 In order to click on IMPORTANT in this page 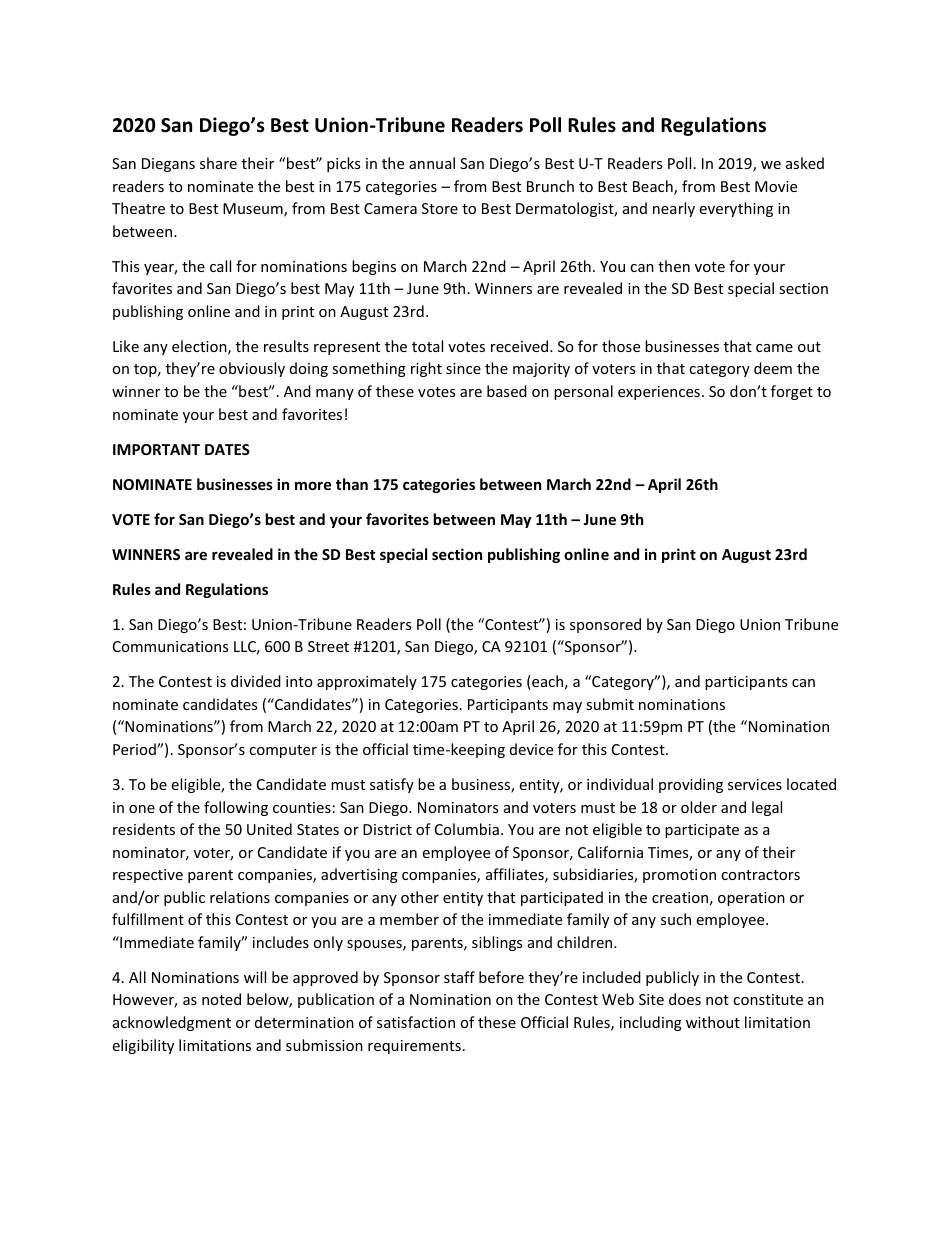, I will do `click(156, 449)`.
